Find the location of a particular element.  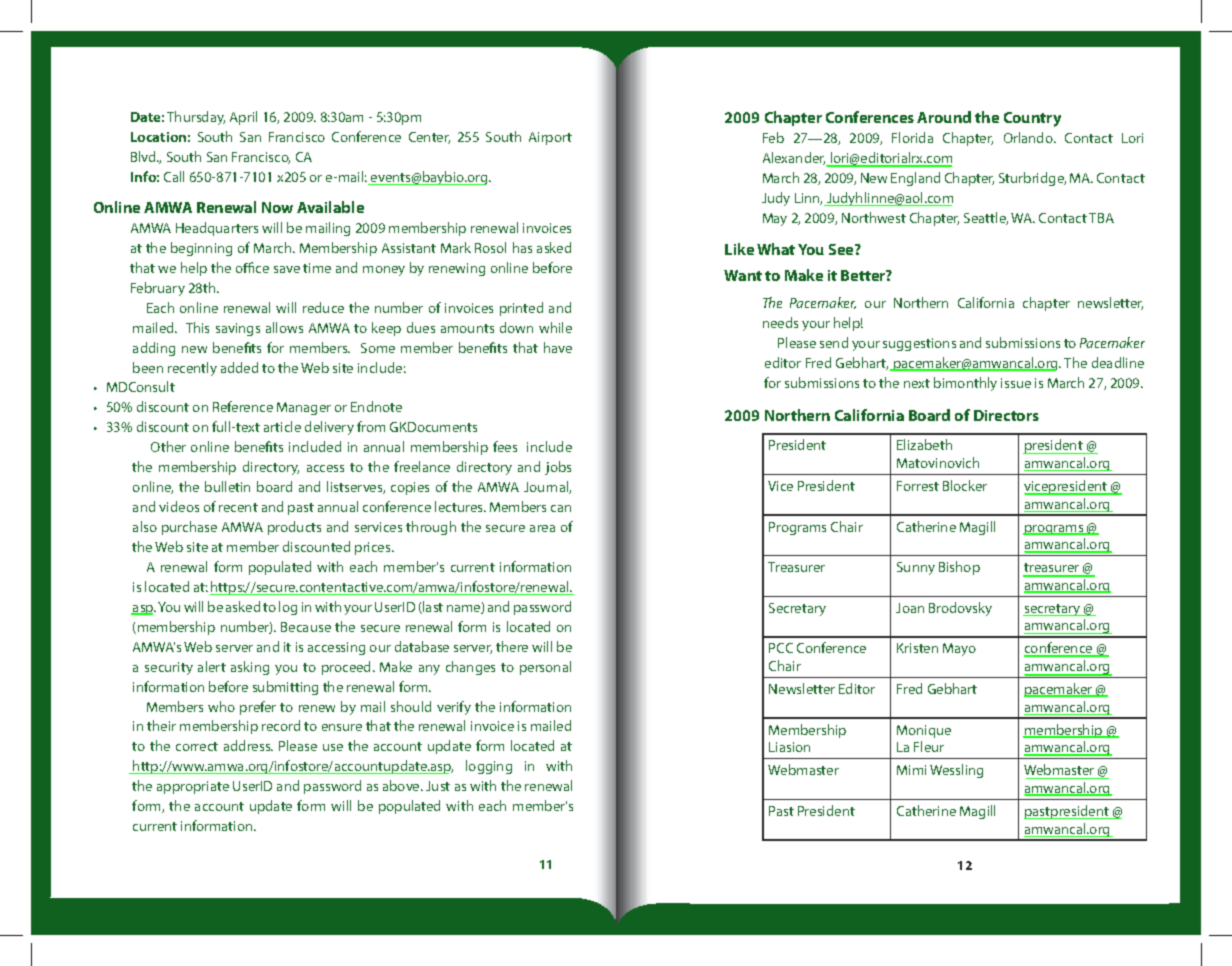

article is located at coordinates (282, 426).
